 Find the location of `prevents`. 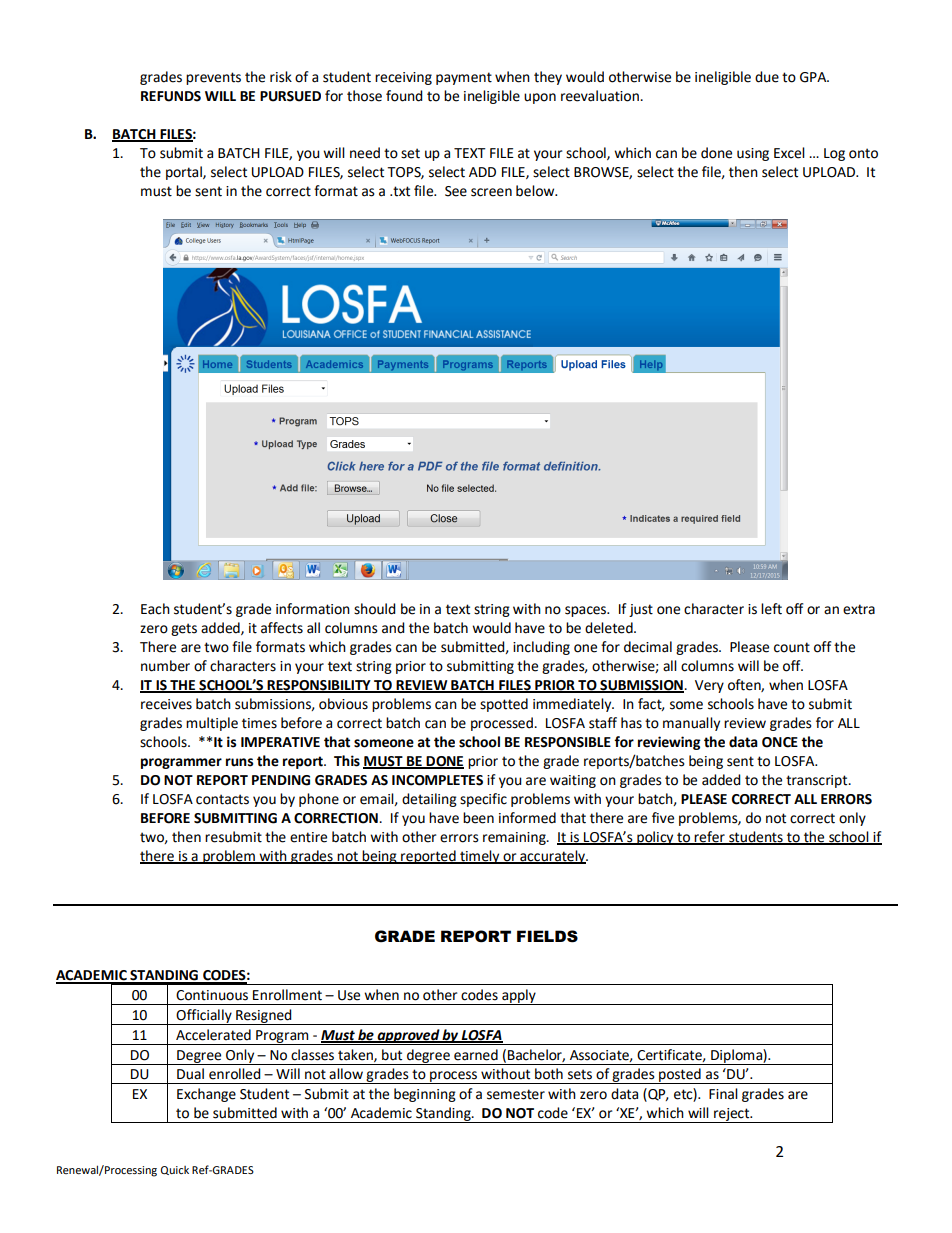

prevents is located at coordinates (213, 78).
